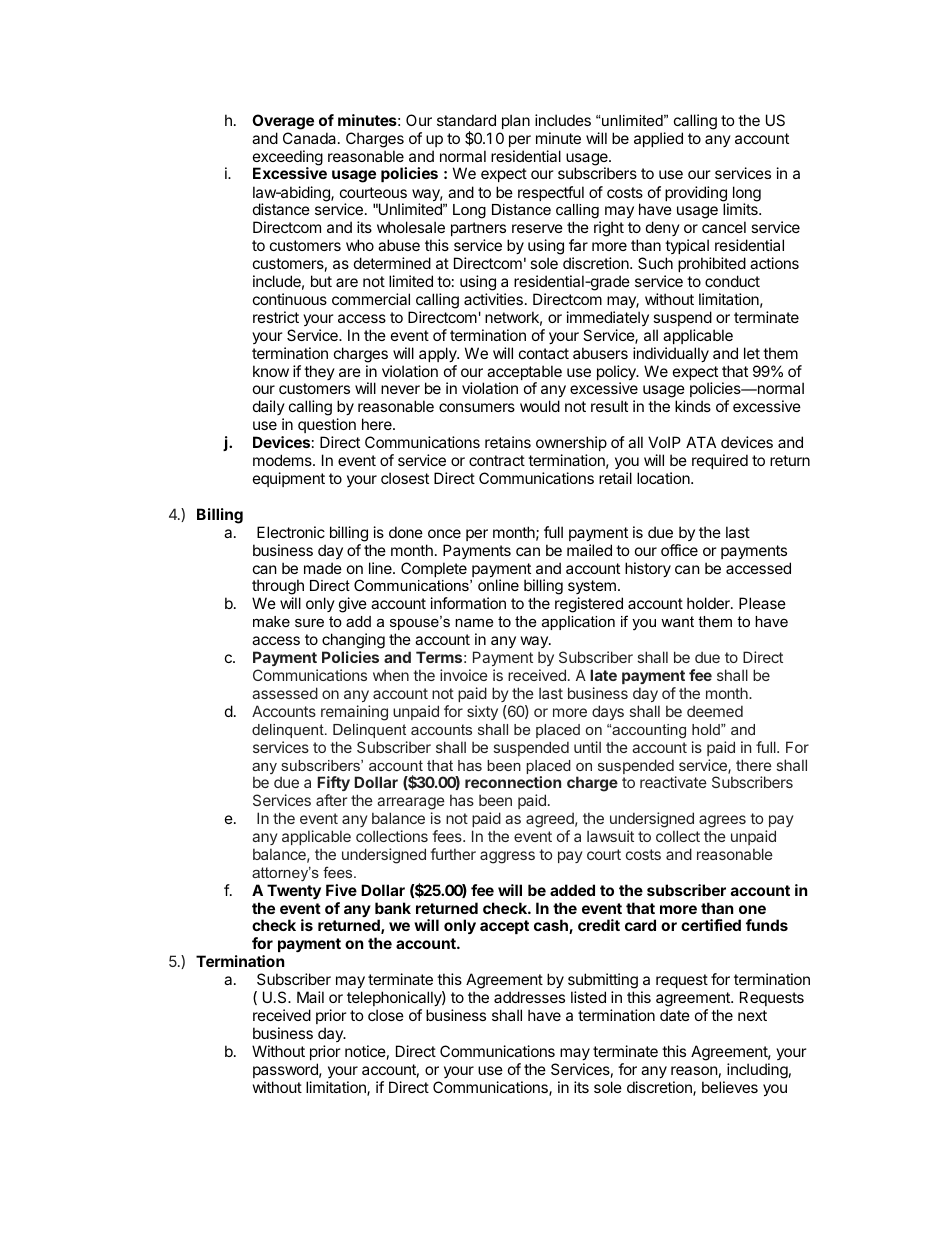  What do you see at coordinates (677, 621) in the page?
I see `want` at bounding box center [677, 621].
